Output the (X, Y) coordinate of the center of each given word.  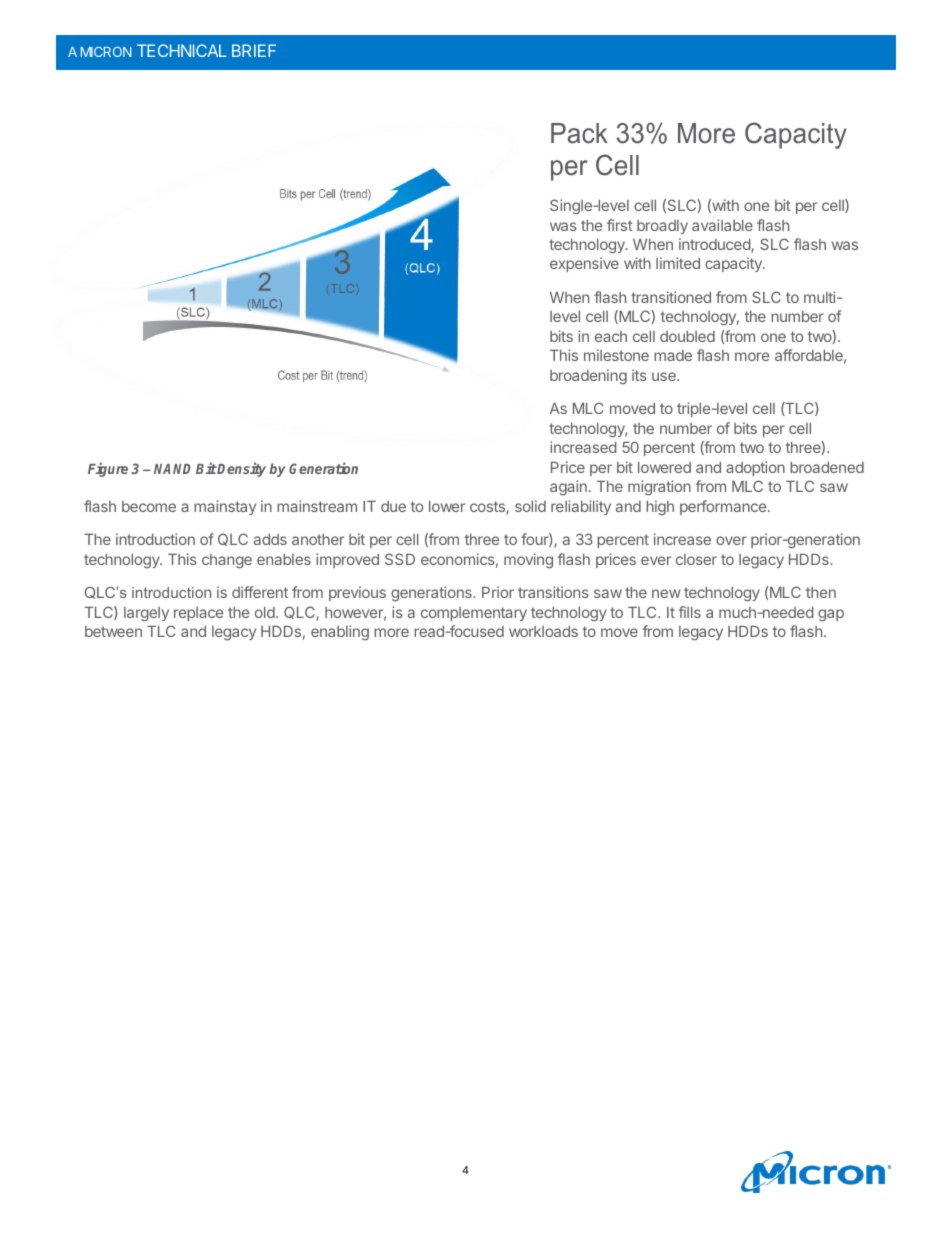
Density (241, 469)
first (620, 225)
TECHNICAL (182, 50)
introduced (715, 245)
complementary (474, 614)
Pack (579, 133)
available (722, 225)
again (568, 488)
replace (198, 614)
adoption (755, 468)
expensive (584, 264)
